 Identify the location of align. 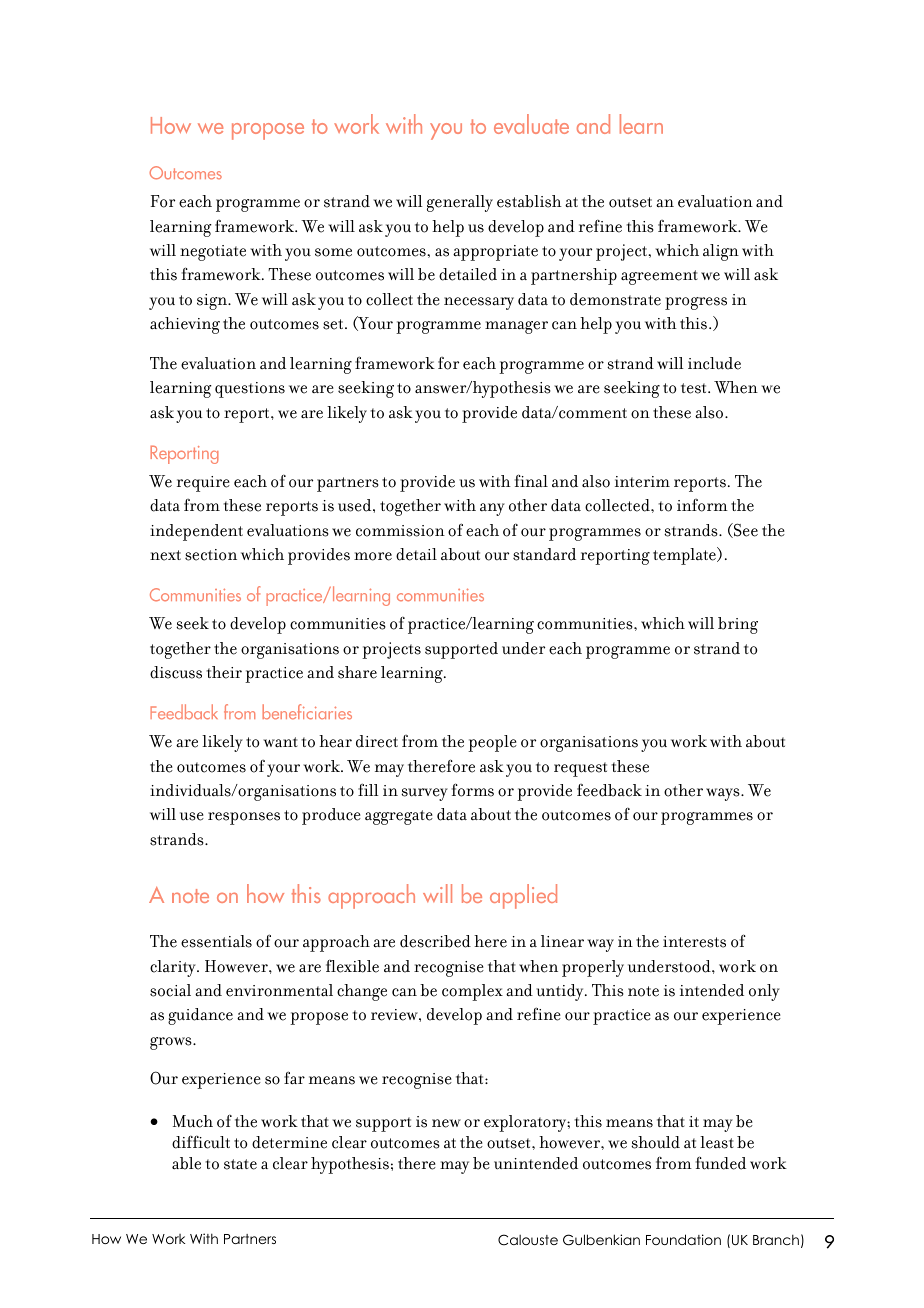
(721, 252).
